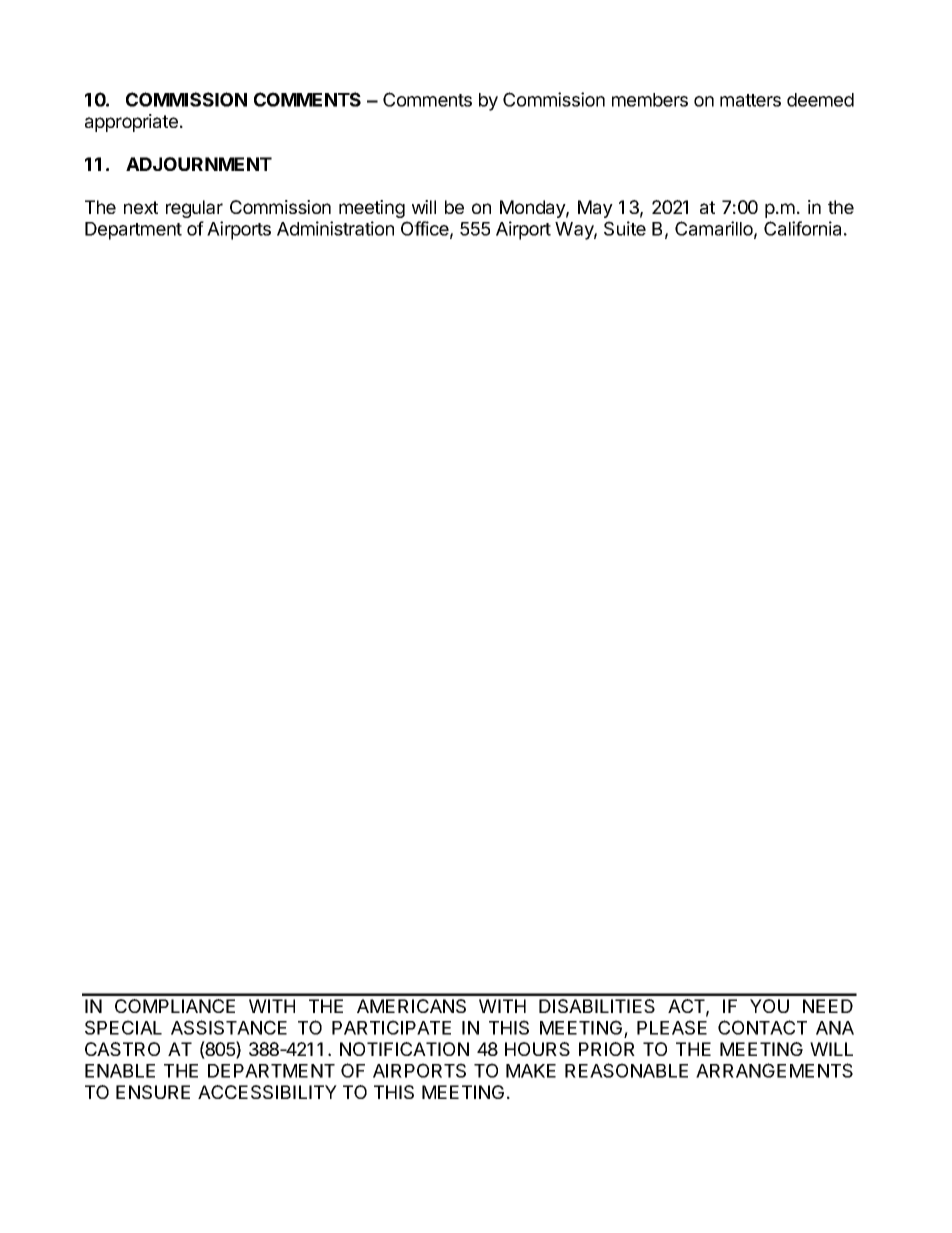 This document has height=1233, width=952. I want to click on ADJOURNMENT, so click(199, 164).
